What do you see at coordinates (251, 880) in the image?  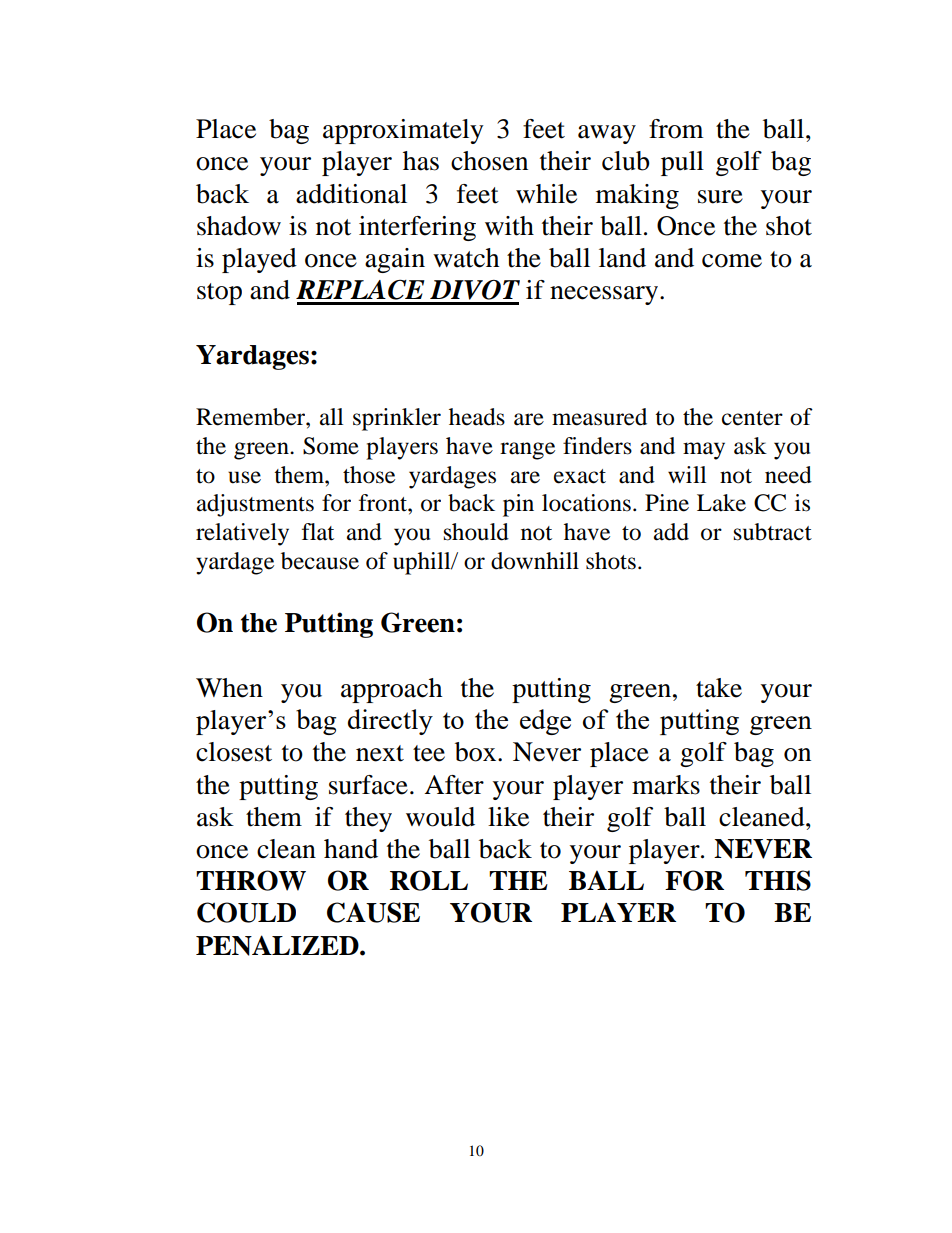 I see `THROW` at bounding box center [251, 880].
